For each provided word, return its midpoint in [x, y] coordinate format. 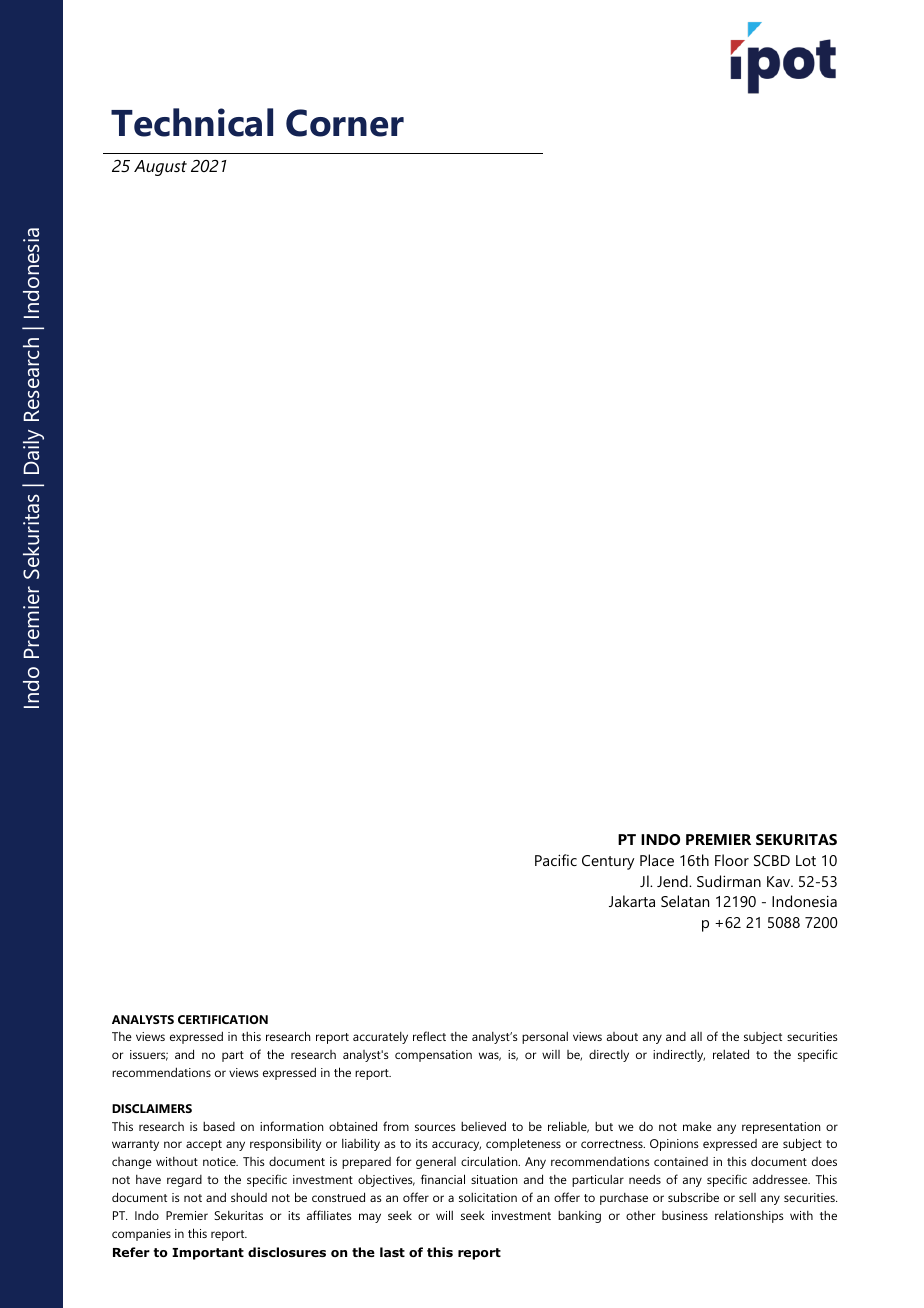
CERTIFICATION [223, 1019]
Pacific [556, 860]
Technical [192, 122]
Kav [780, 881]
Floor [732, 860]
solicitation [488, 1197]
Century [608, 862]
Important [208, 1254]
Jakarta [632, 901]
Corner [345, 123]
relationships [749, 1216]
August [160, 168]
